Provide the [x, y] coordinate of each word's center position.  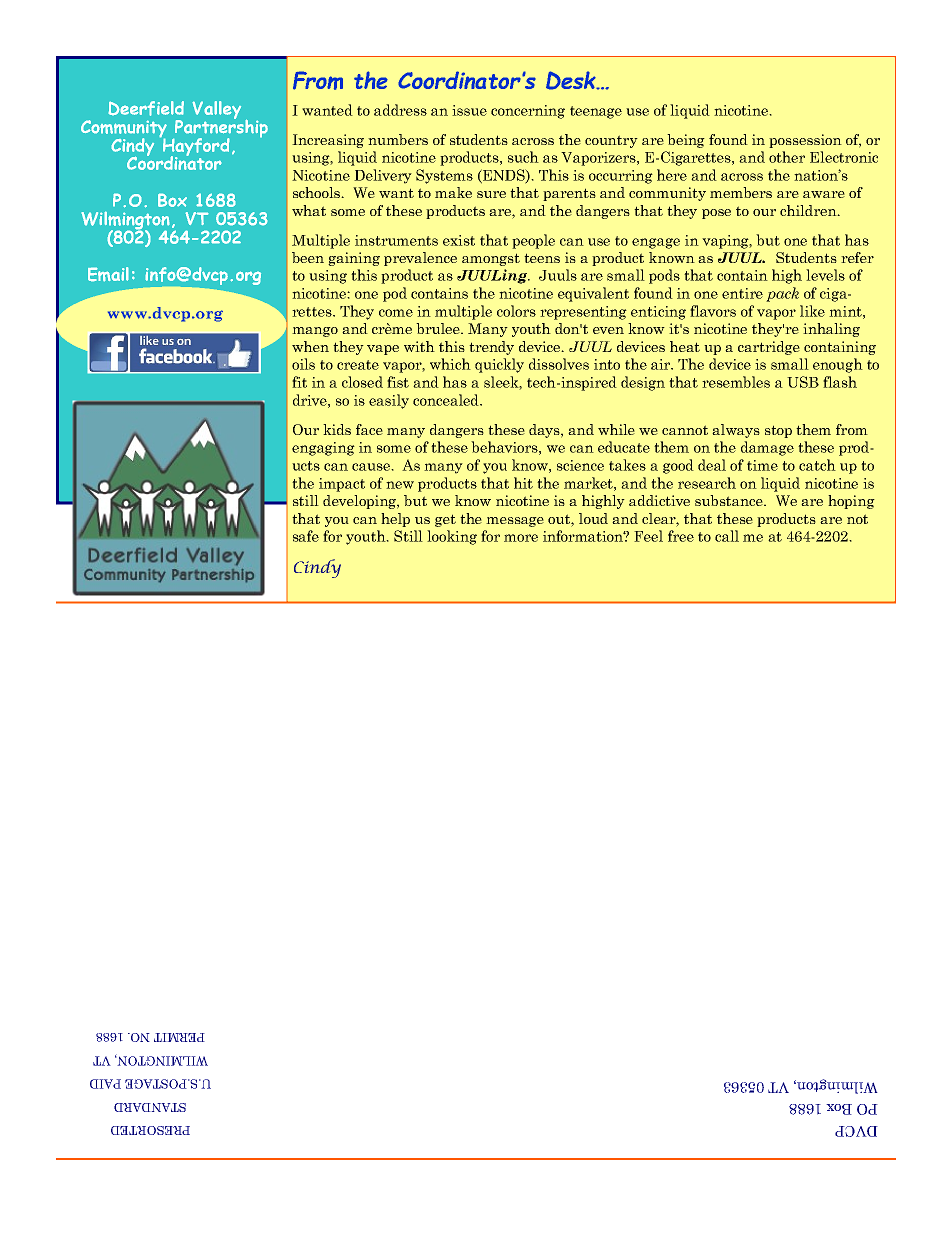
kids [337, 429]
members [741, 192]
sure [491, 194]
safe [306, 536]
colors [516, 311]
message [515, 522]
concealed [447, 400]
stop [778, 431]
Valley [216, 111]
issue [469, 110]
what [309, 210]
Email [108, 274]
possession [805, 141]
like [812, 311]
